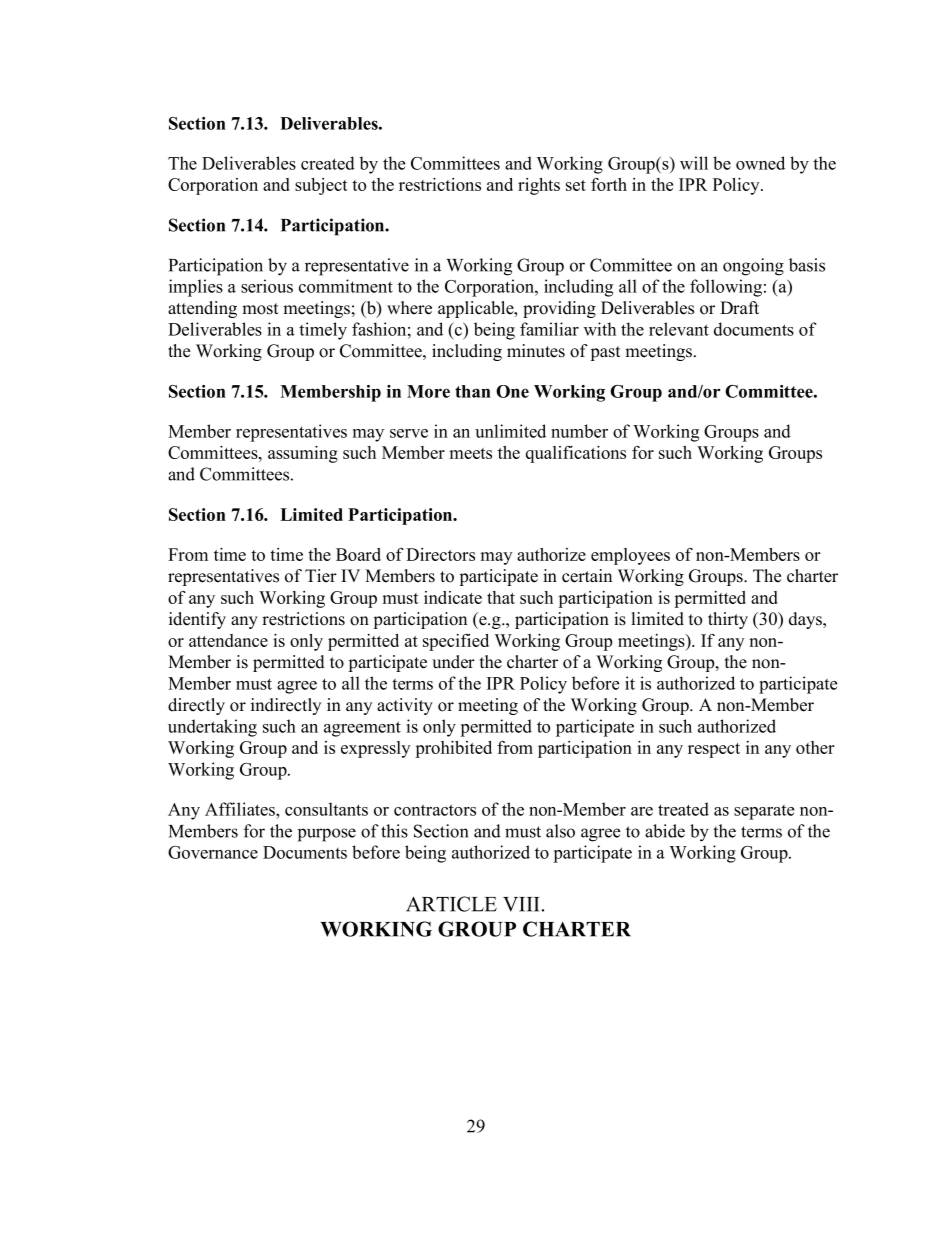 The image size is (952, 1233). Describe the element at coordinates (576, 454) in the screenshot. I see `qualifications` at that location.
